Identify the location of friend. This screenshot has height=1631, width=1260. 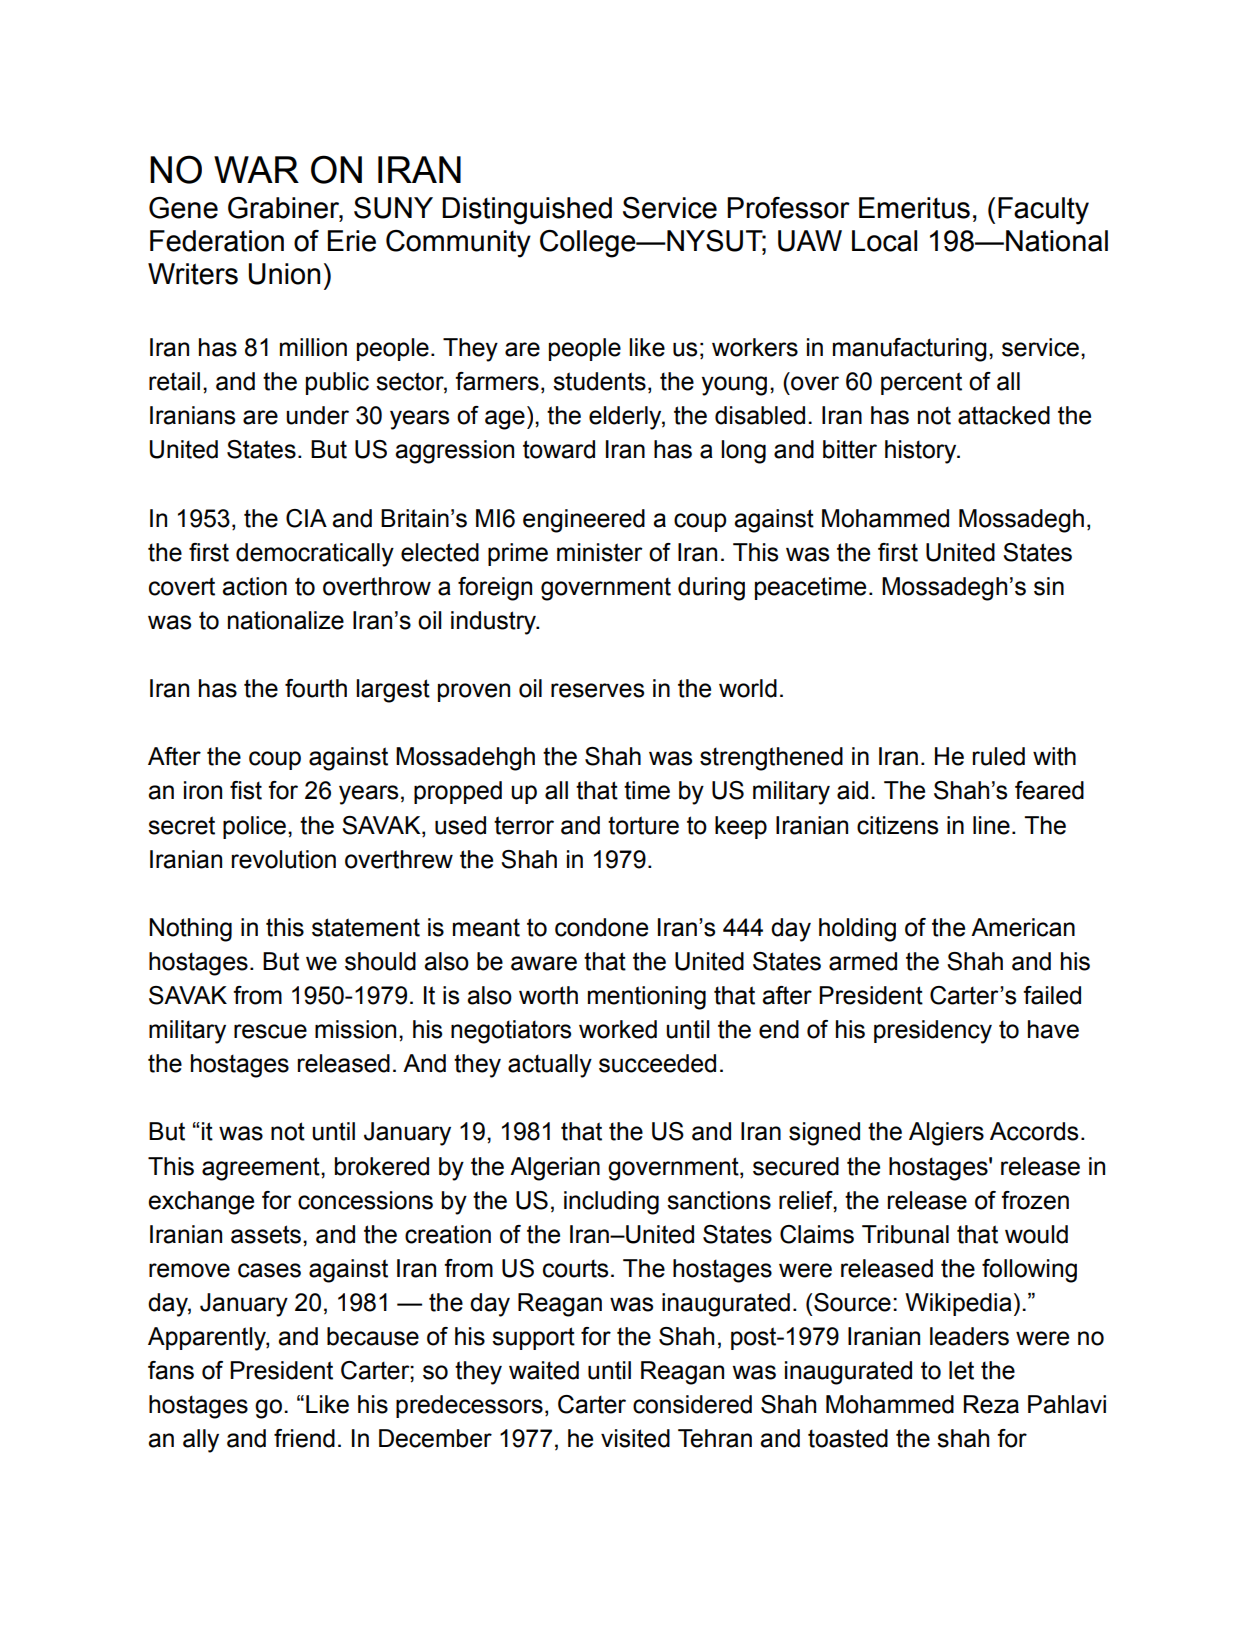
(304, 1438).
